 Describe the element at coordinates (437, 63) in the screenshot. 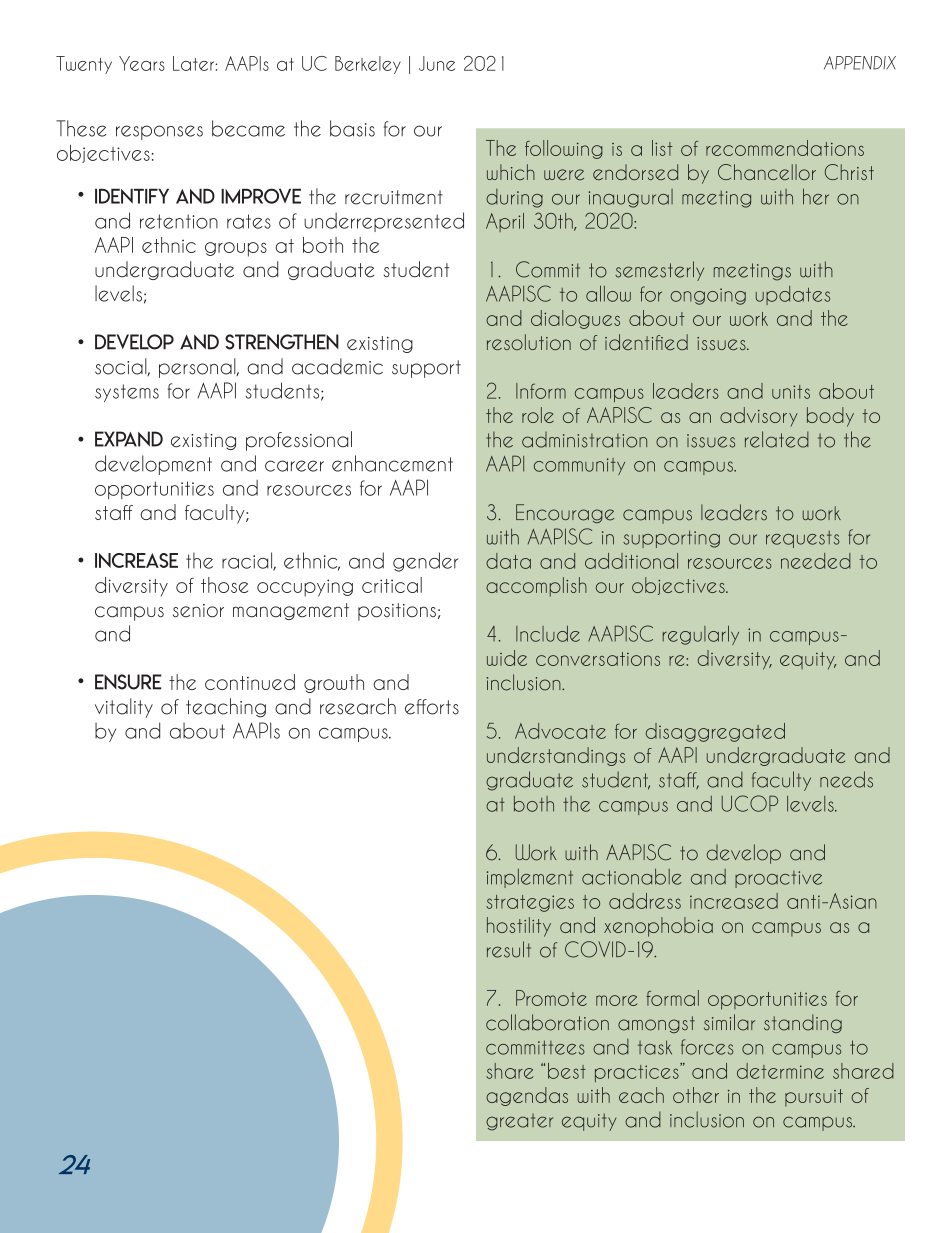

I see `June` at that location.
